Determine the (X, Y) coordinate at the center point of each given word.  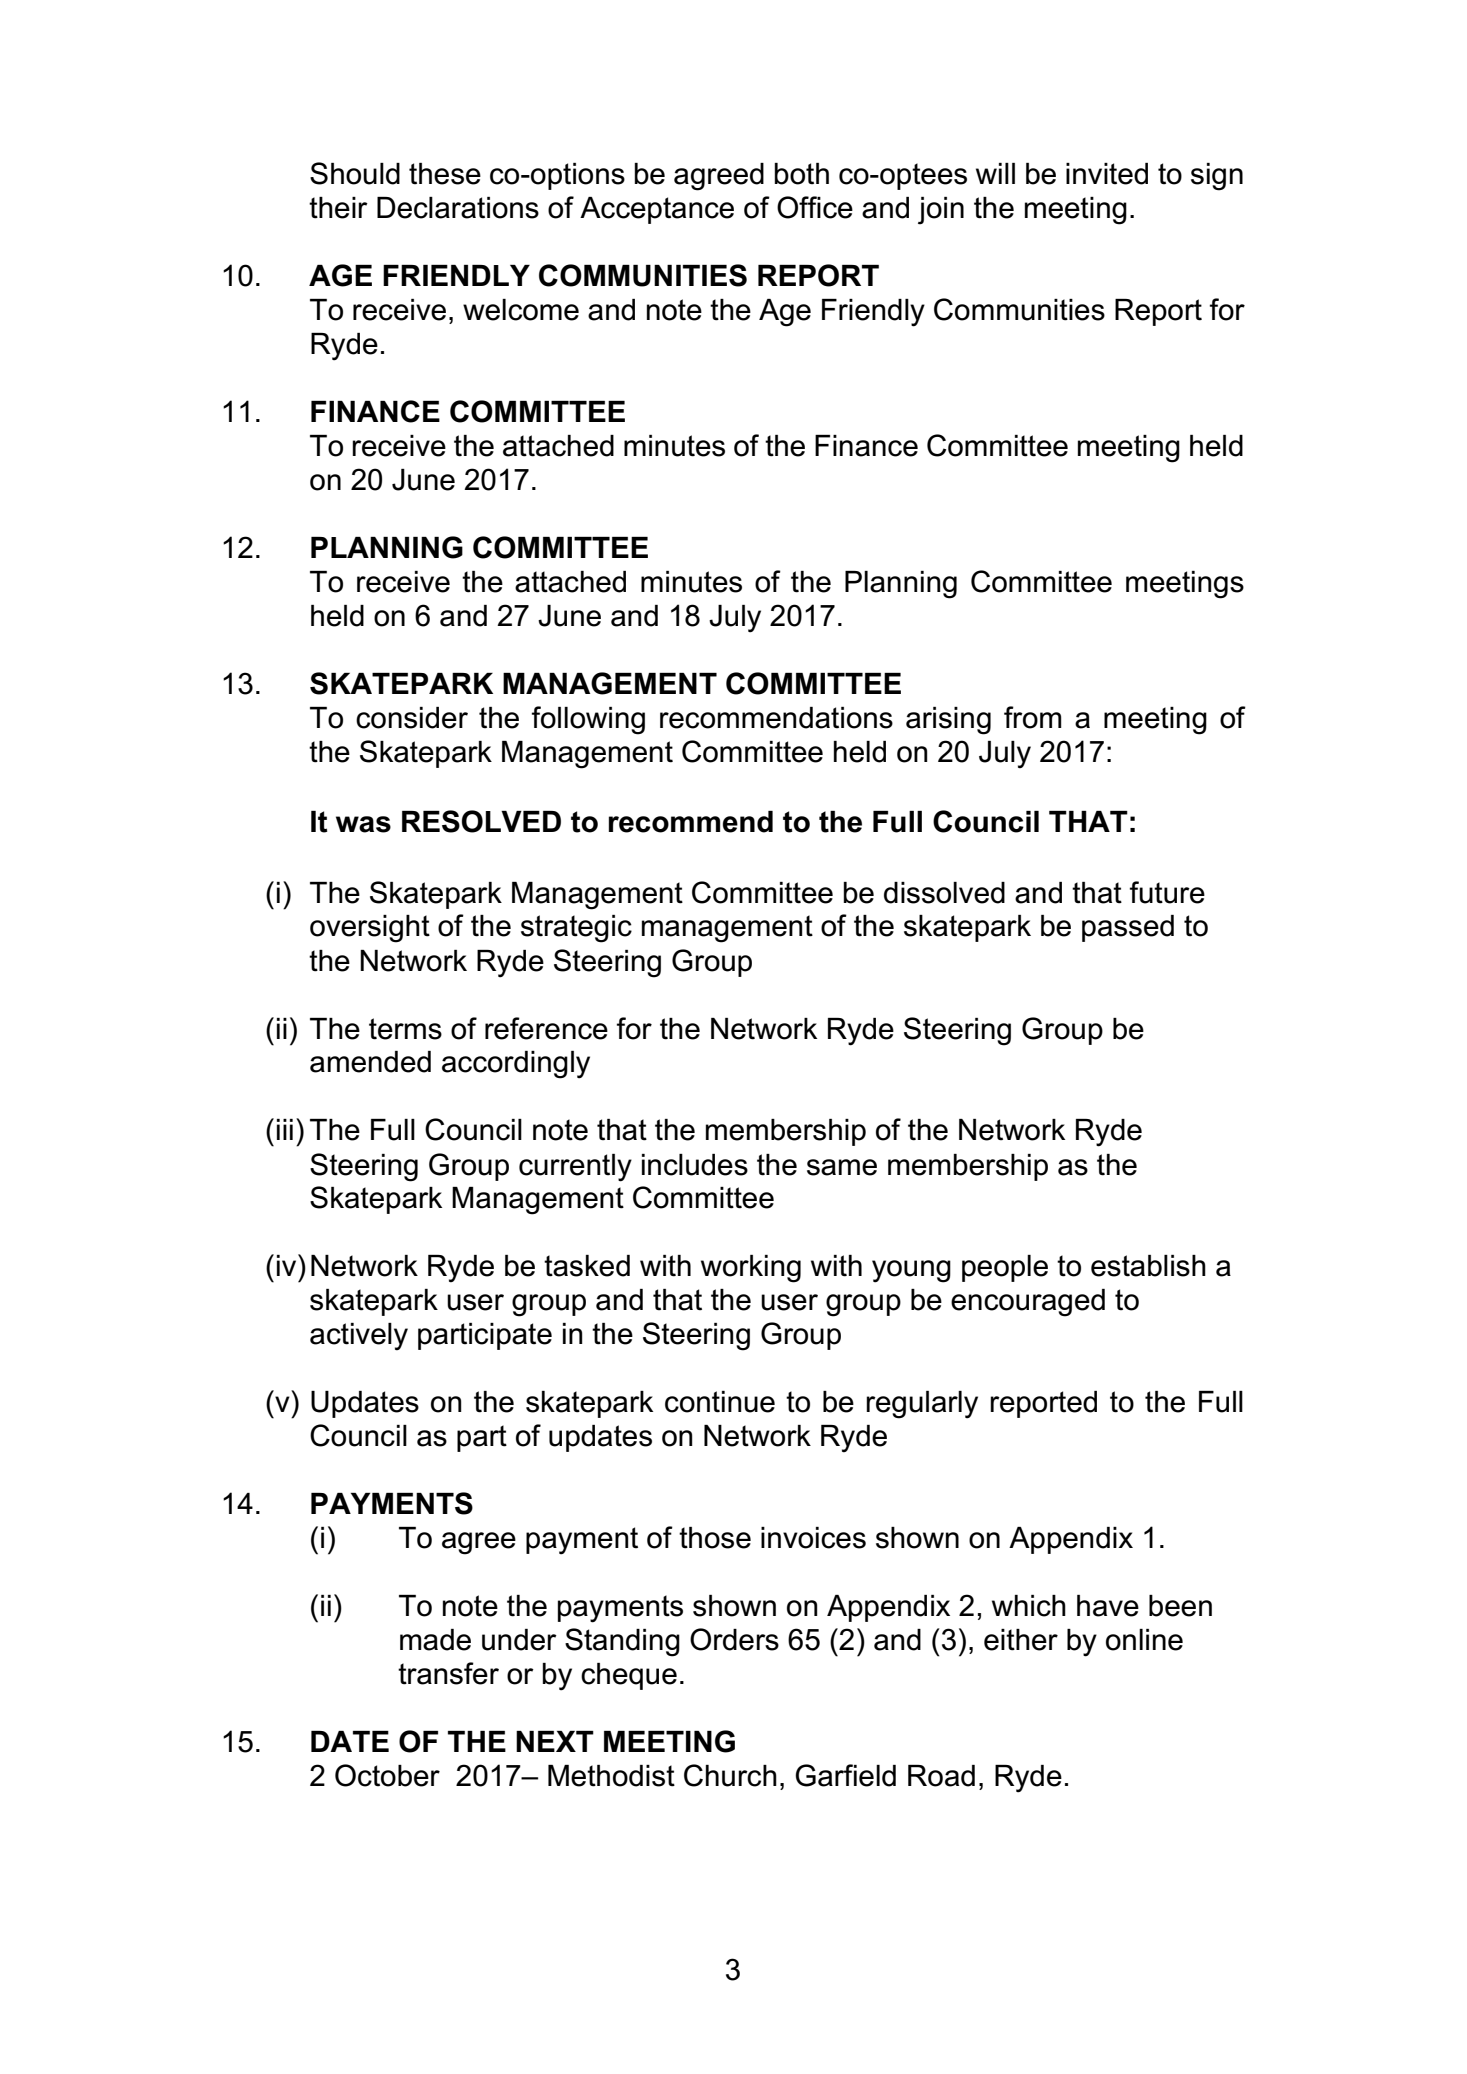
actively (359, 1337)
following (588, 720)
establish (1148, 1266)
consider (412, 718)
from (1033, 717)
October (387, 1775)
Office (815, 207)
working (751, 1269)
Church (730, 1775)
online (1144, 1640)
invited (1107, 174)
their (338, 208)
